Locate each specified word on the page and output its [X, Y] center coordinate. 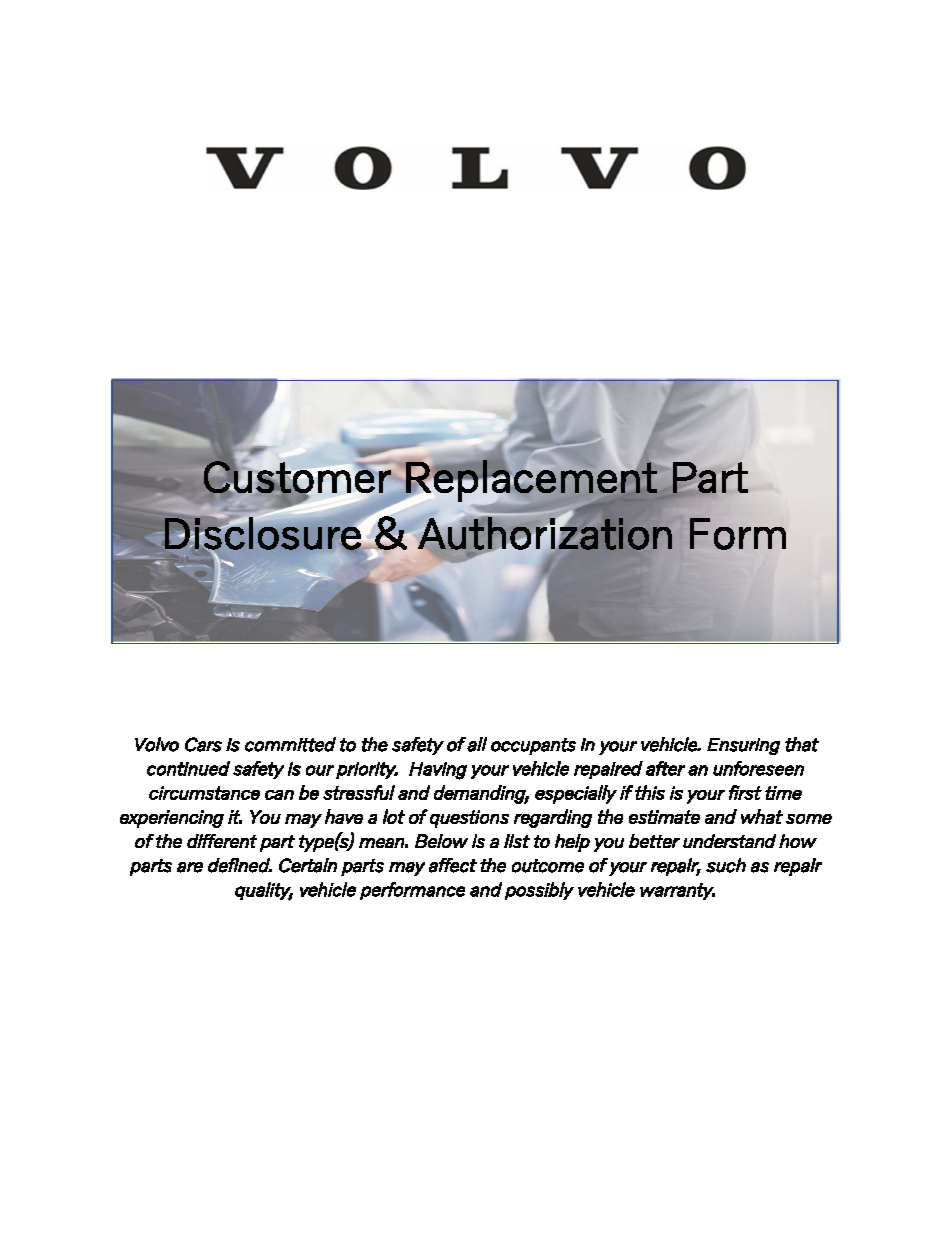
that [802, 744]
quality [264, 891]
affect [453, 865]
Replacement [531, 481]
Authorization [544, 533]
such [726, 865]
